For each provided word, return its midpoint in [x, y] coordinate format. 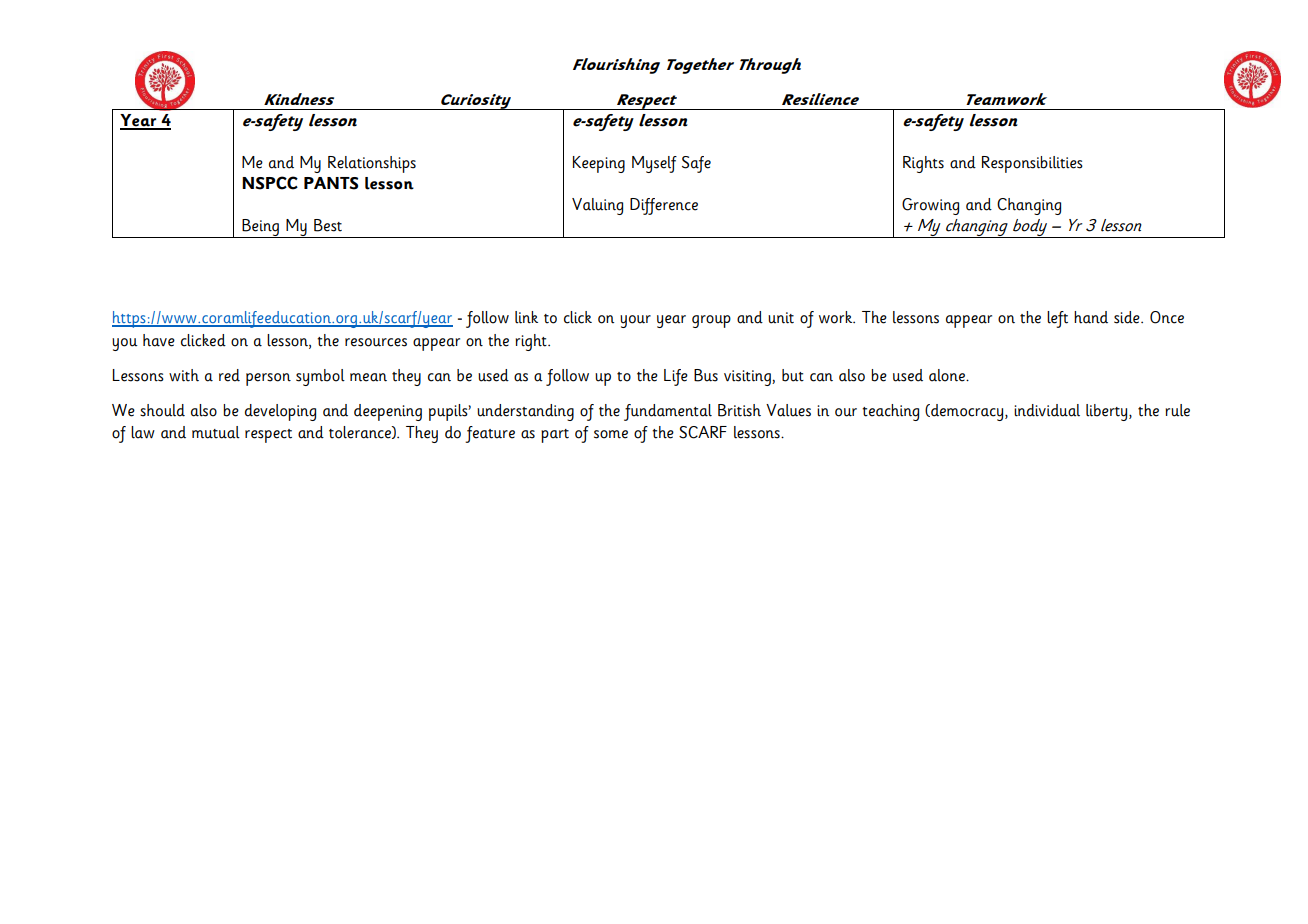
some [611, 434]
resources [376, 342]
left [1057, 319]
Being [260, 228]
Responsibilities [1032, 164]
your [635, 321]
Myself [654, 164]
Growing [930, 206]
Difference [664, 206]
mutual [216, 432]
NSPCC [270, 183]
